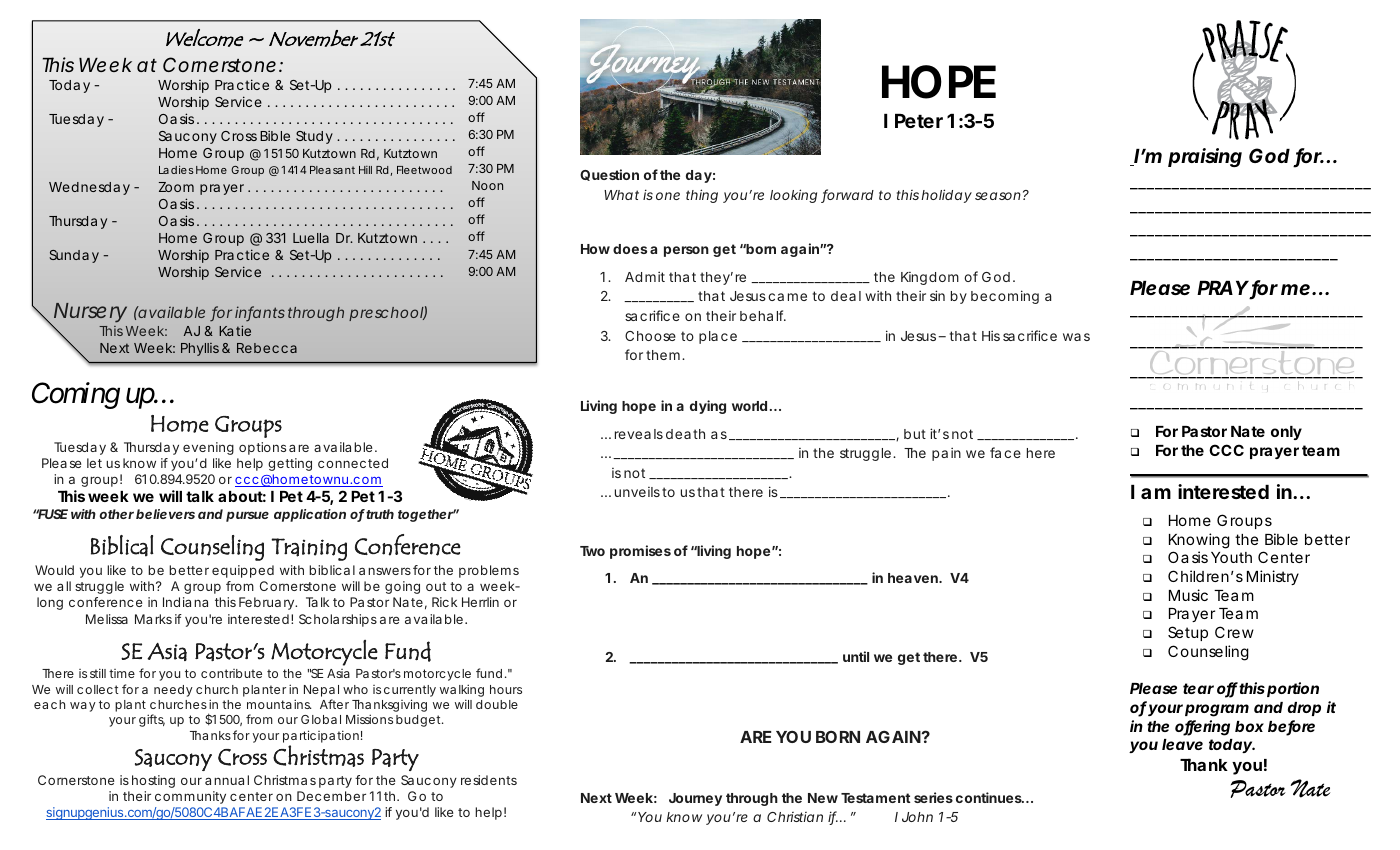  I want to click on Ladies, so click(176, 169).
